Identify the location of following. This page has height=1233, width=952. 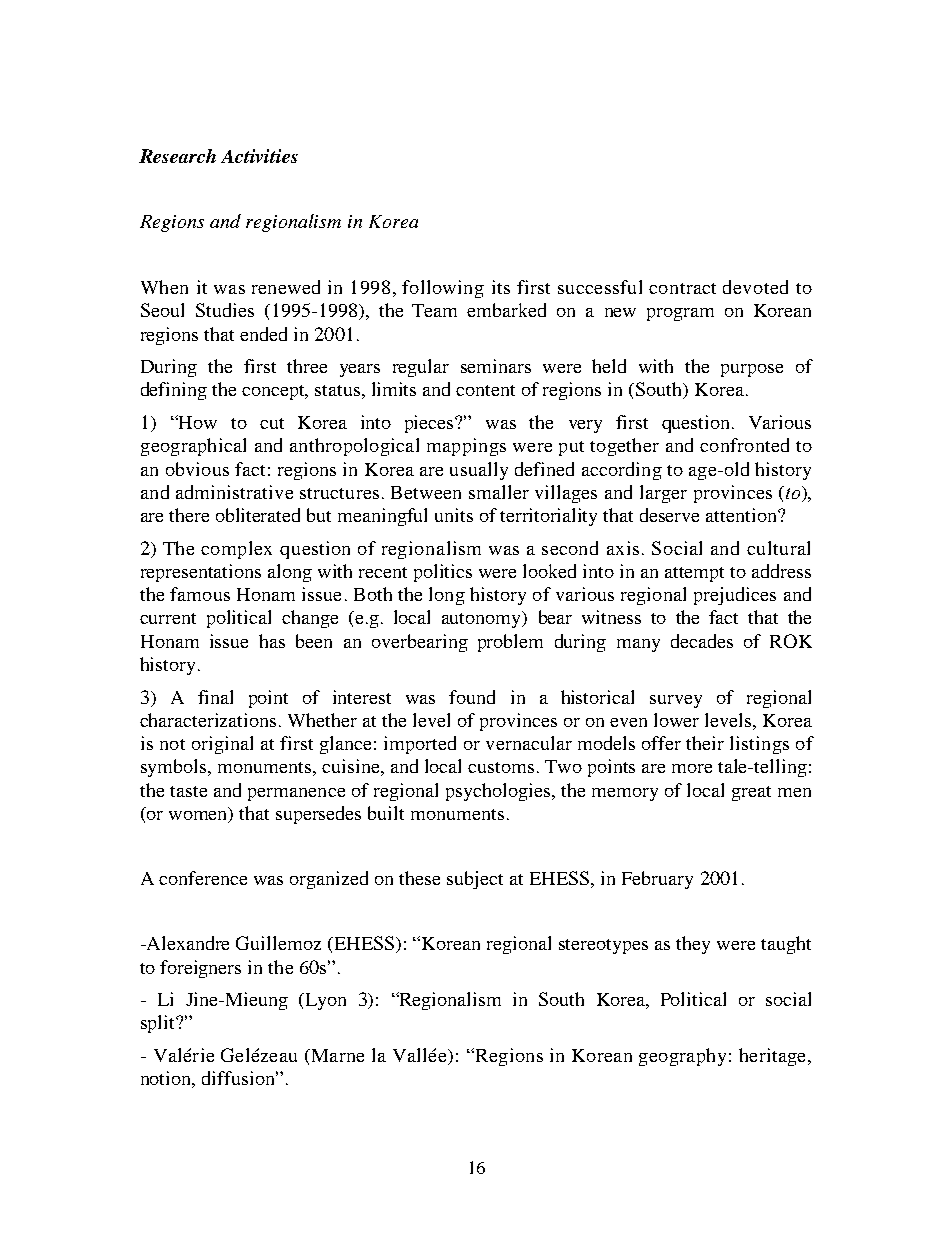
(443, 289).
